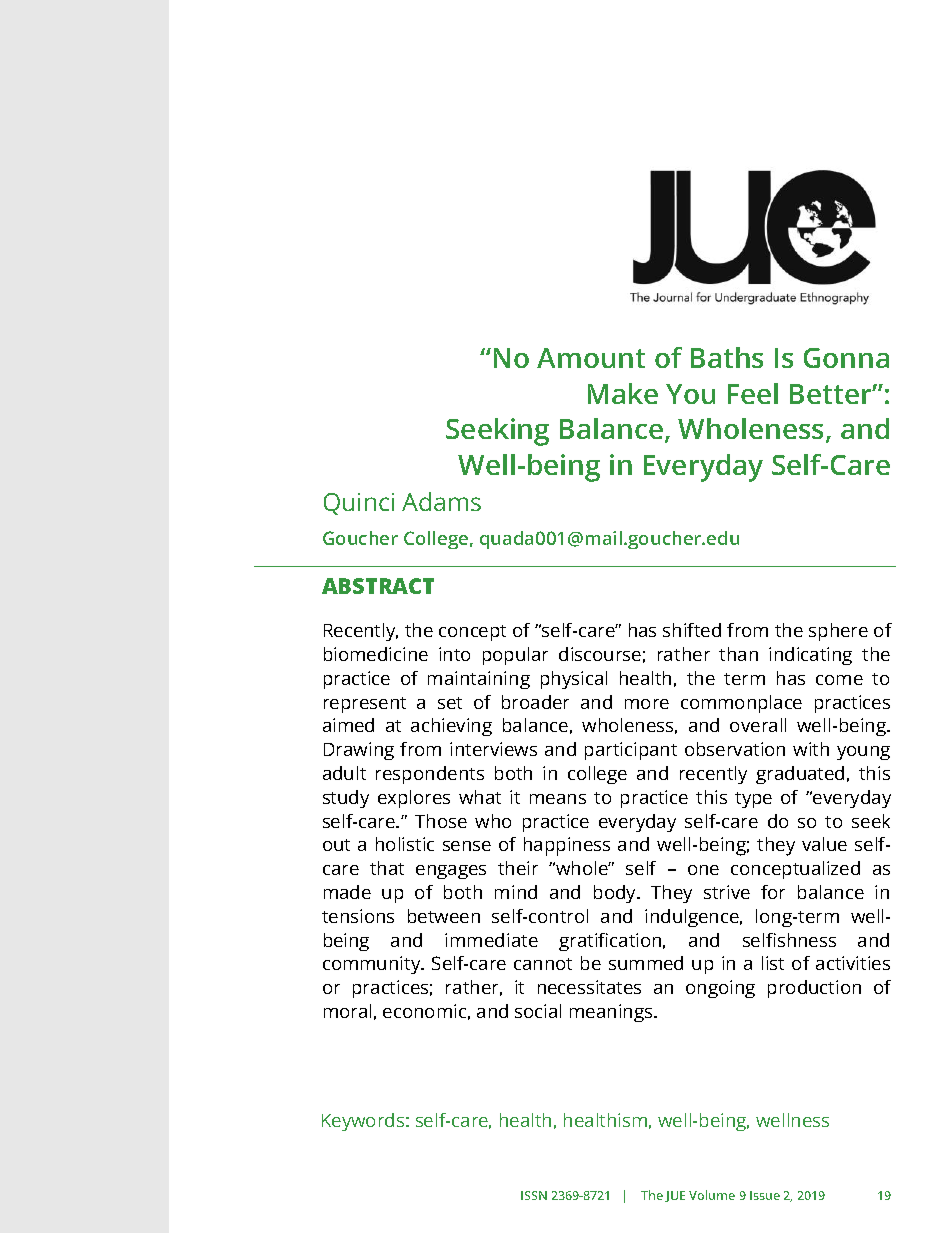 This document has width=952, height=1233. I want to click on Feel, so click(753, 393).
